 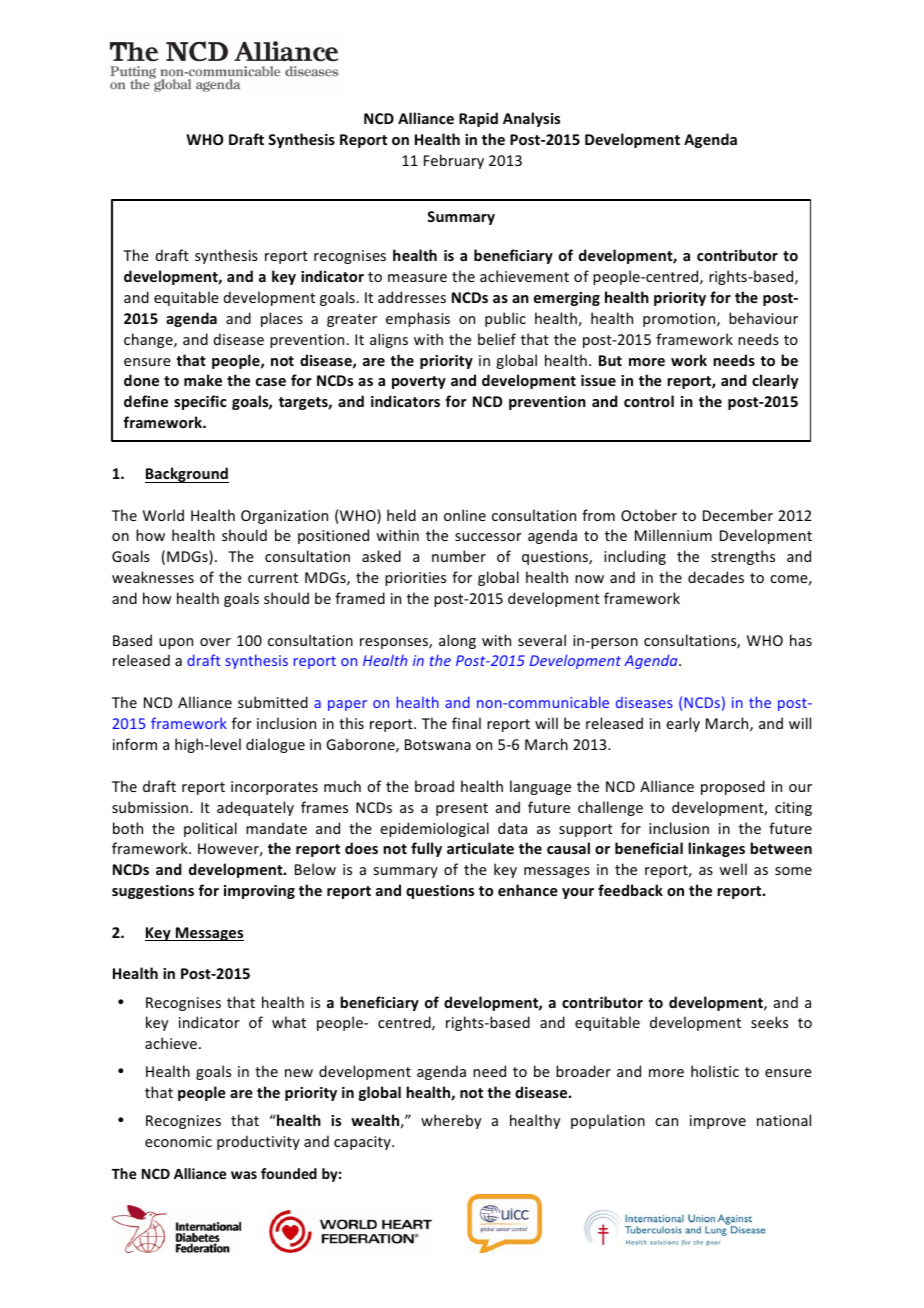 What do you see at coordinates (434, 829) in the screenshot?
I see `epidemiological` at bounding box center [434, 829].
